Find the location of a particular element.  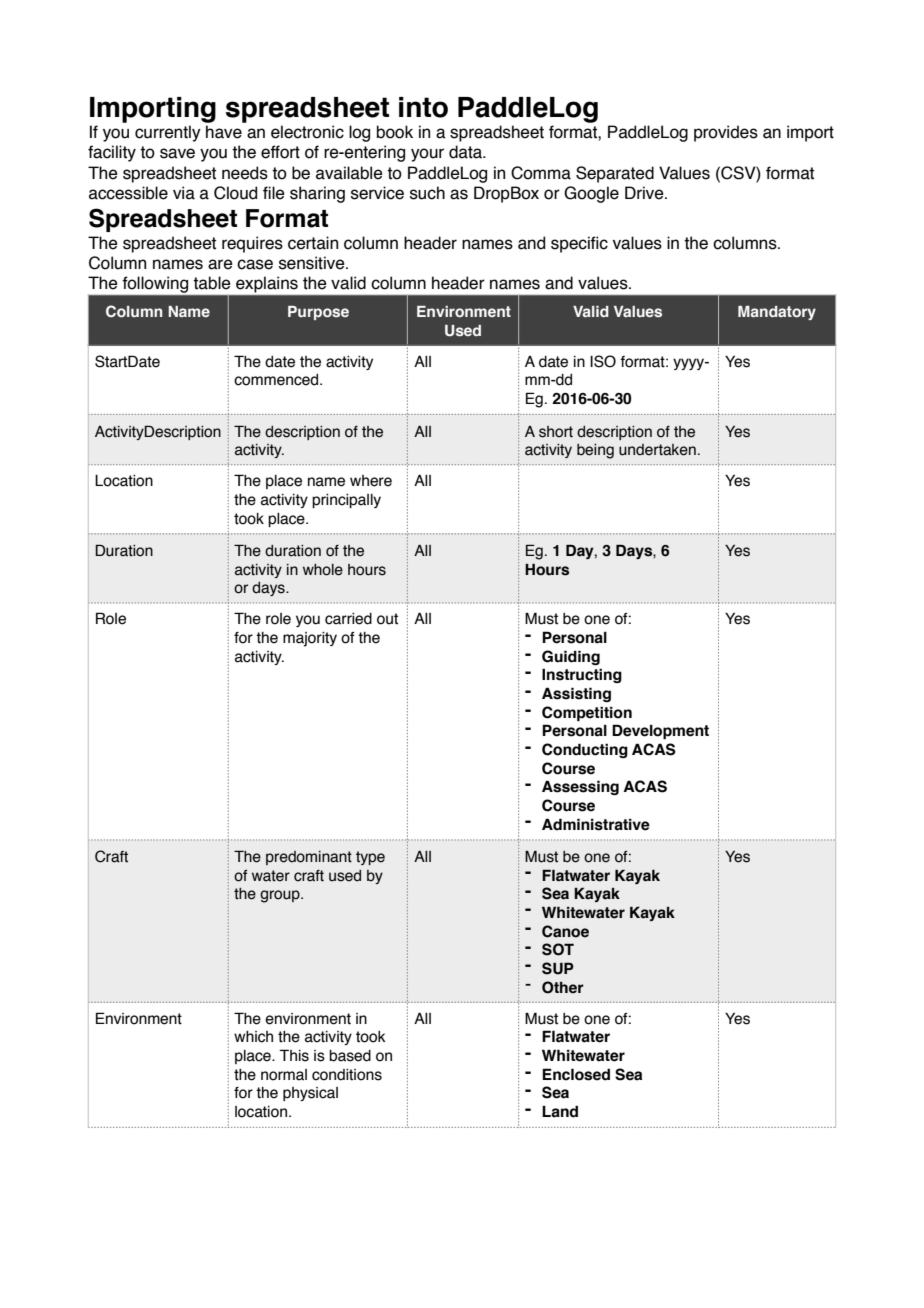

out is located at coordinates (387, 619).
